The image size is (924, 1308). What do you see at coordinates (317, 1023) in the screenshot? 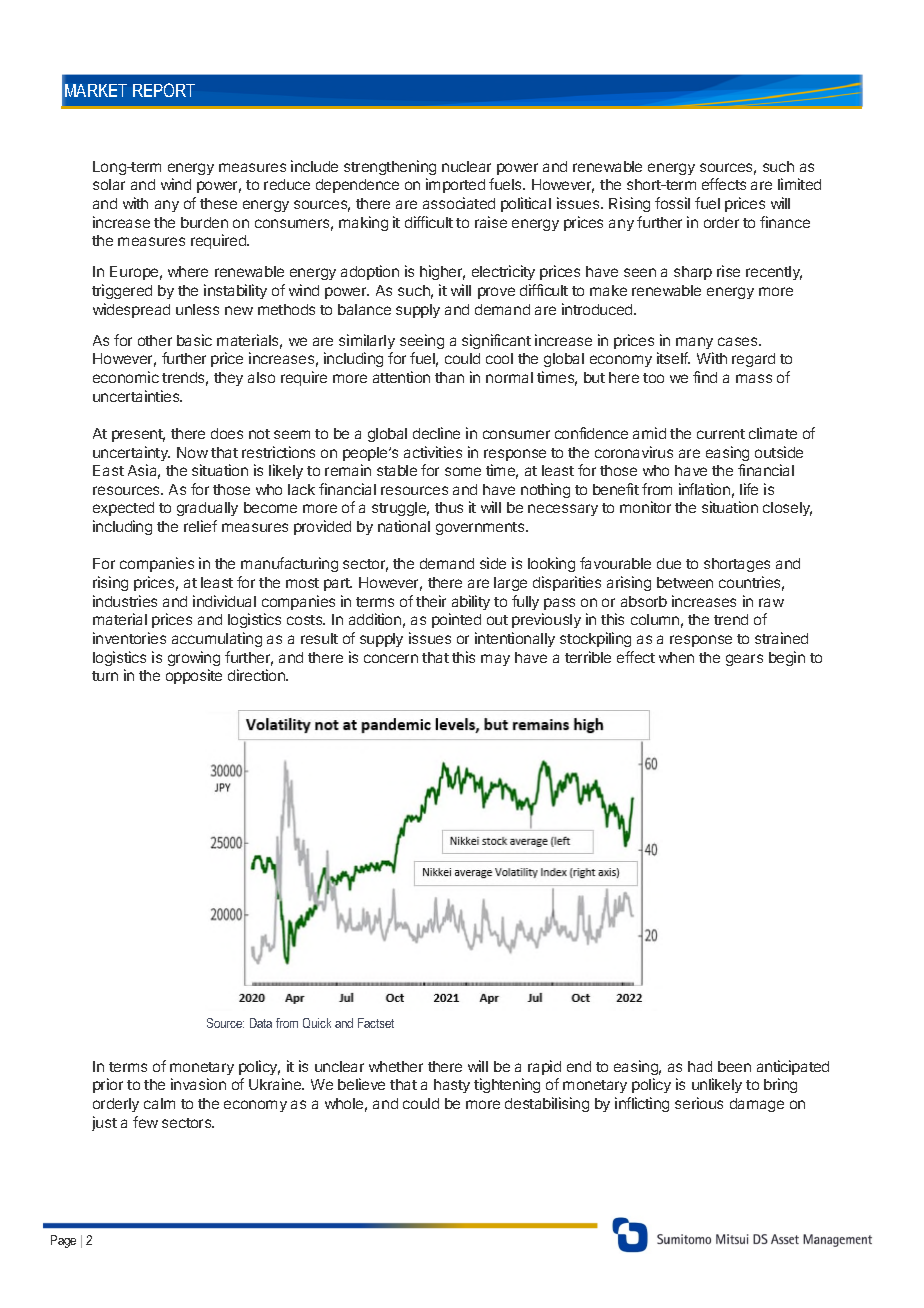
I see `Quick` at bounding box center [317, 1023].
